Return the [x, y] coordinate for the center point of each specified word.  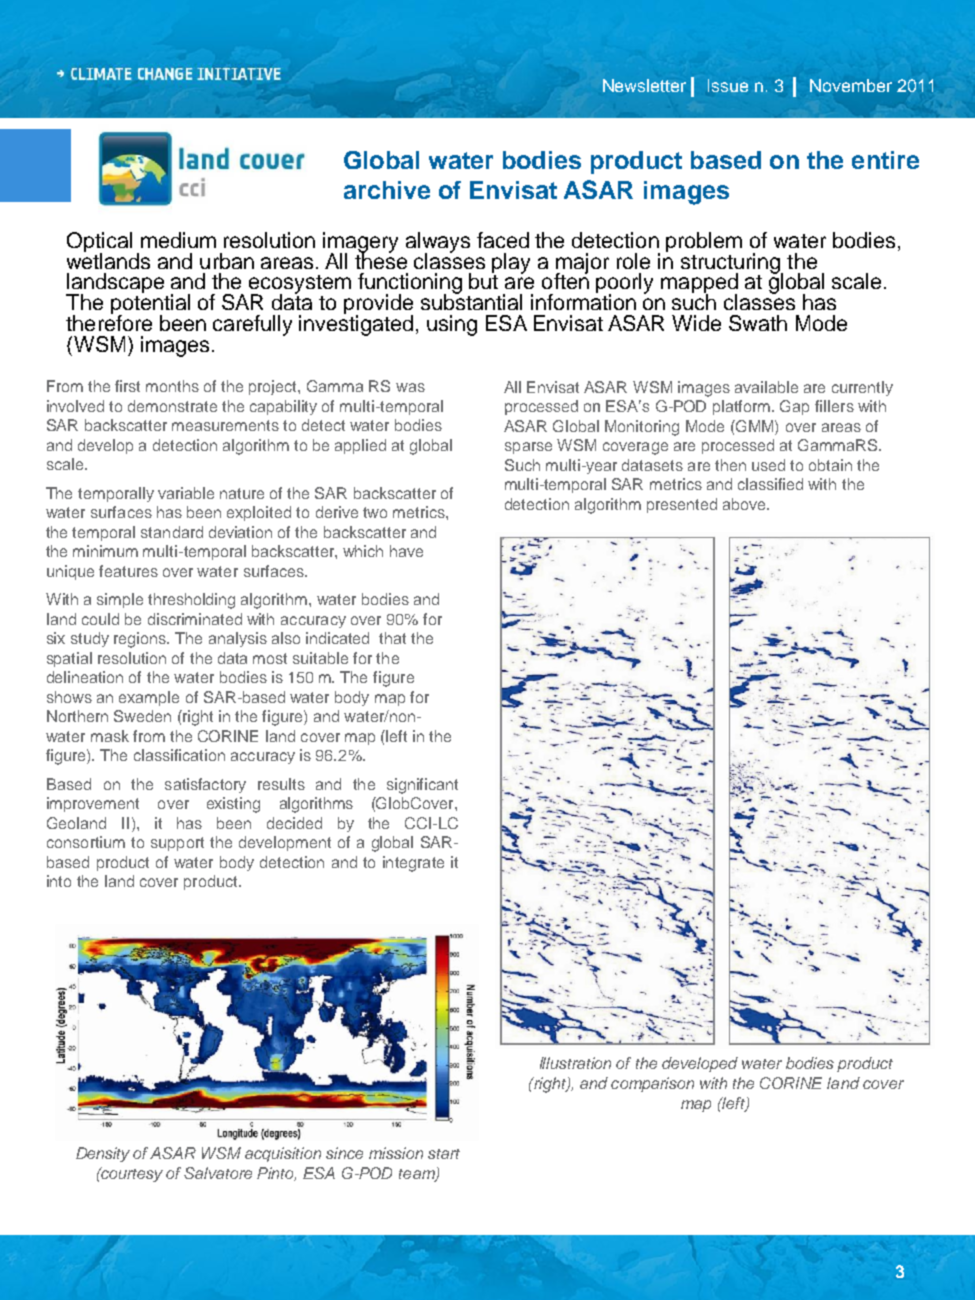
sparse [528, 448]
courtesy [131, 1174]
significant [422, 786]
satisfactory [205, 785]
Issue [728, 85]
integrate [413, 864]
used [768, 465]
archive [387, 190]
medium [178, 240]
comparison [652, 1084]
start [444, 1154]
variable [186, 493]
